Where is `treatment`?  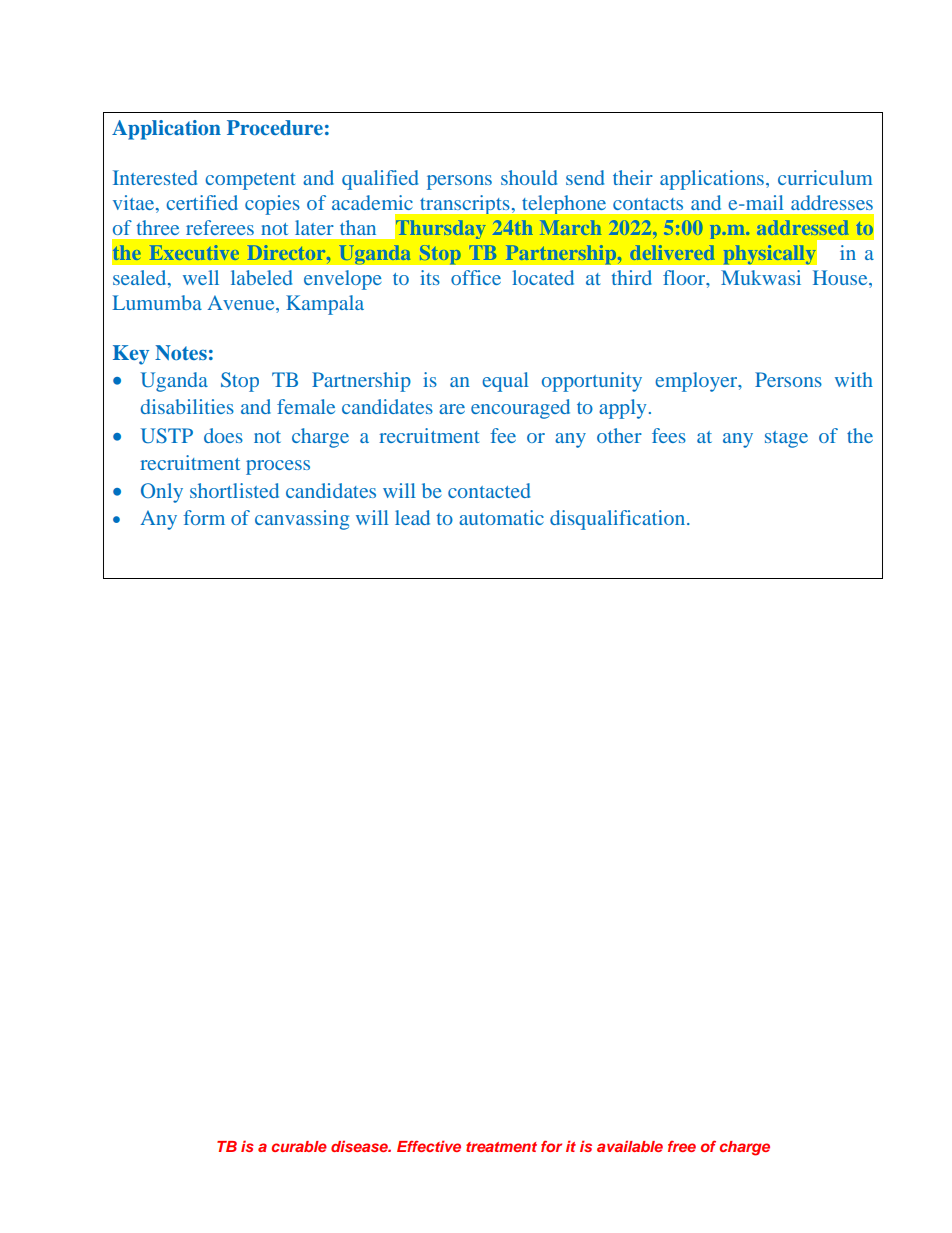
treatment is located at coordinates (501, 1147).
